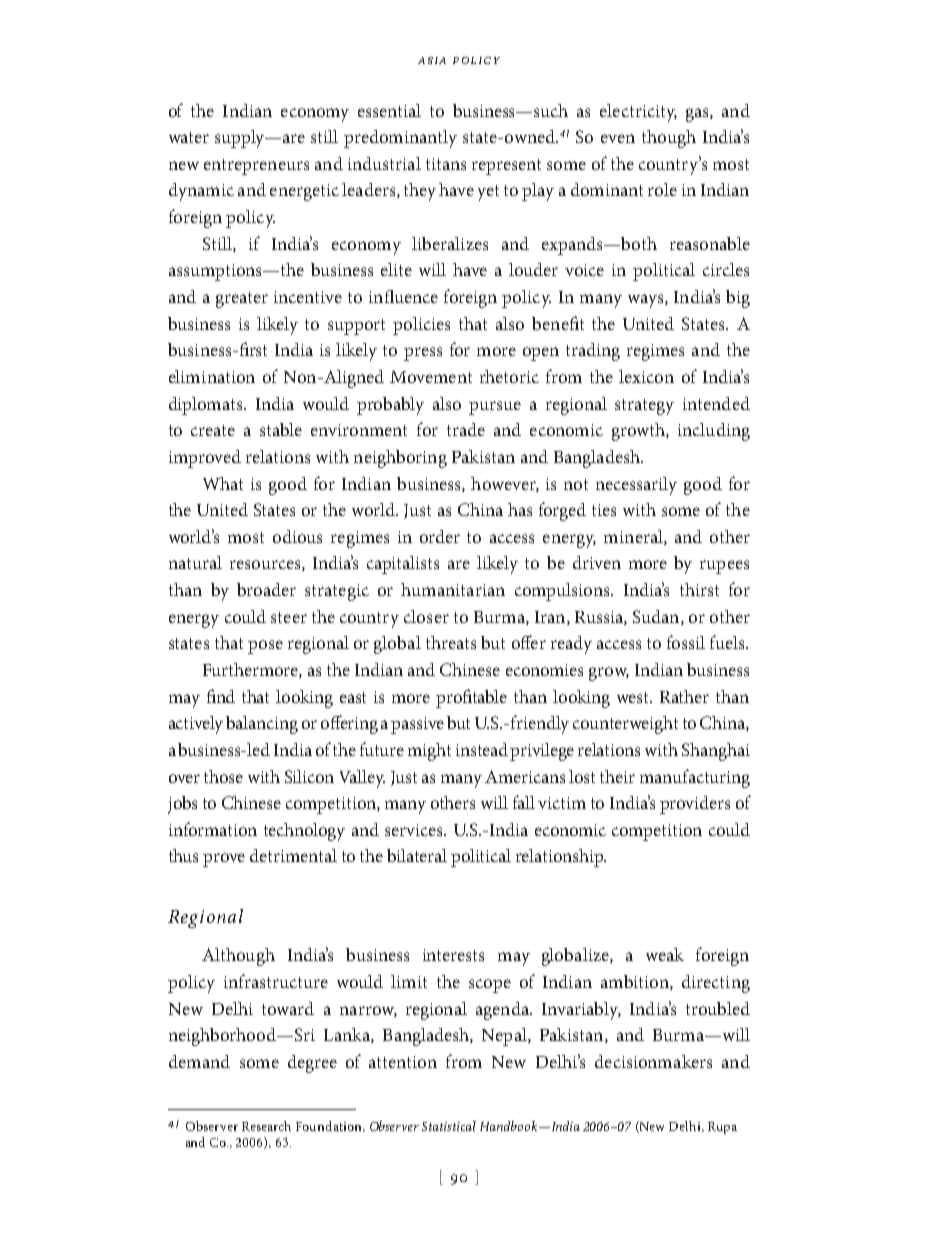 The height and width of the image is (1233, 952). I want to click on asia, so click(432, 60).
